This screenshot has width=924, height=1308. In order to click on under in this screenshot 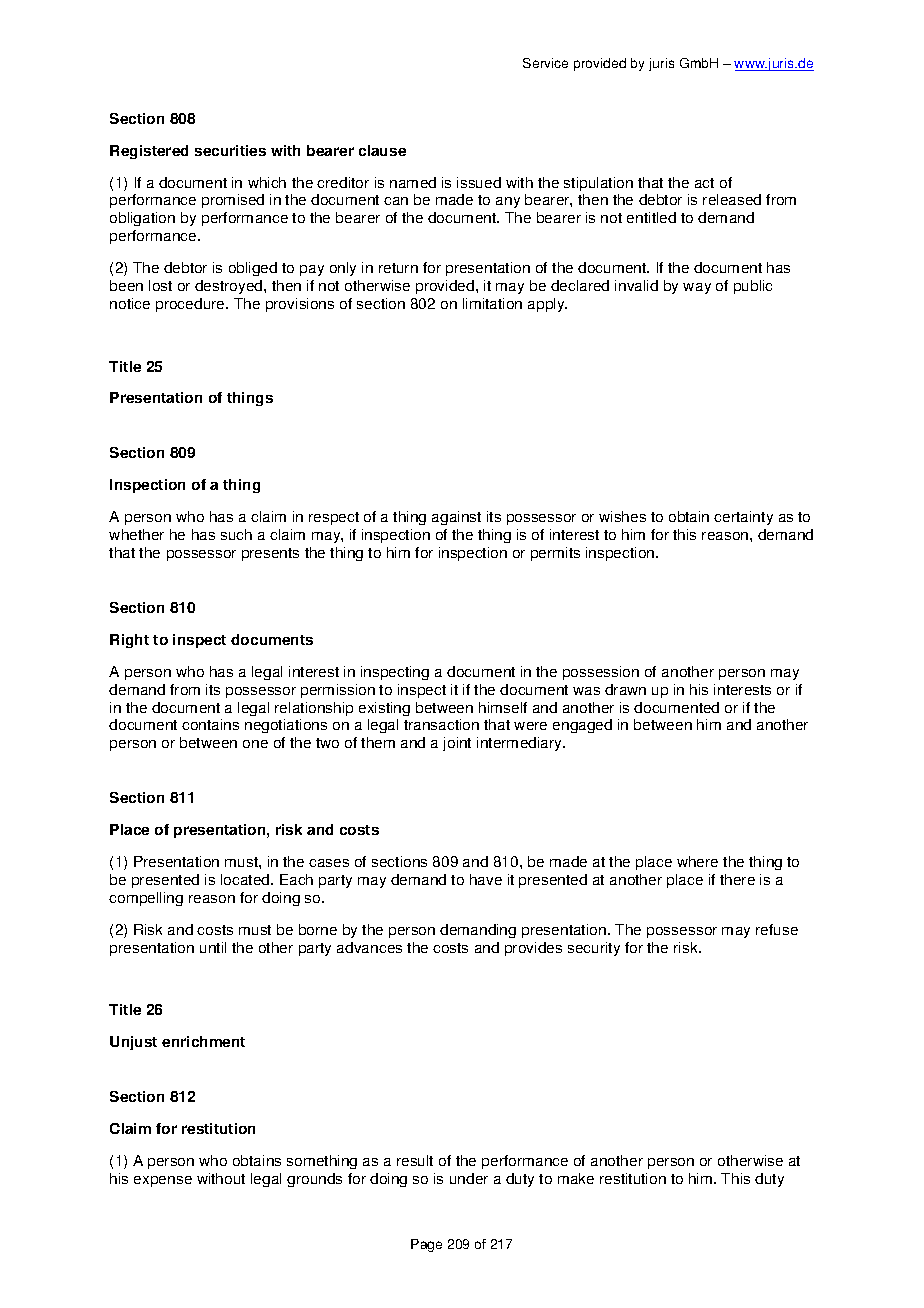, I will do `click(469, 1178)`.
